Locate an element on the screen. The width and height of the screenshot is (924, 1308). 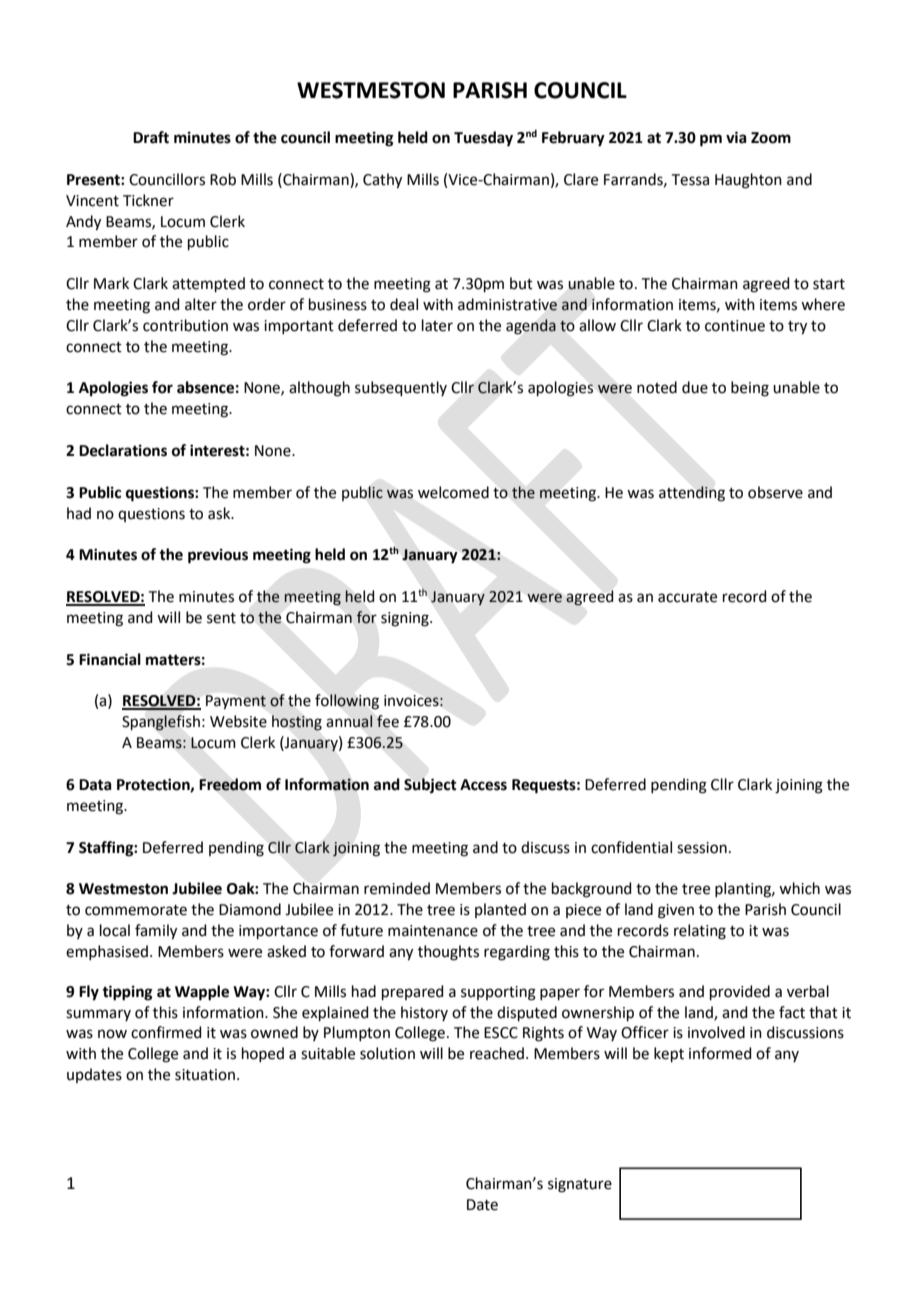
relating is located at coordinates (700, 932).
